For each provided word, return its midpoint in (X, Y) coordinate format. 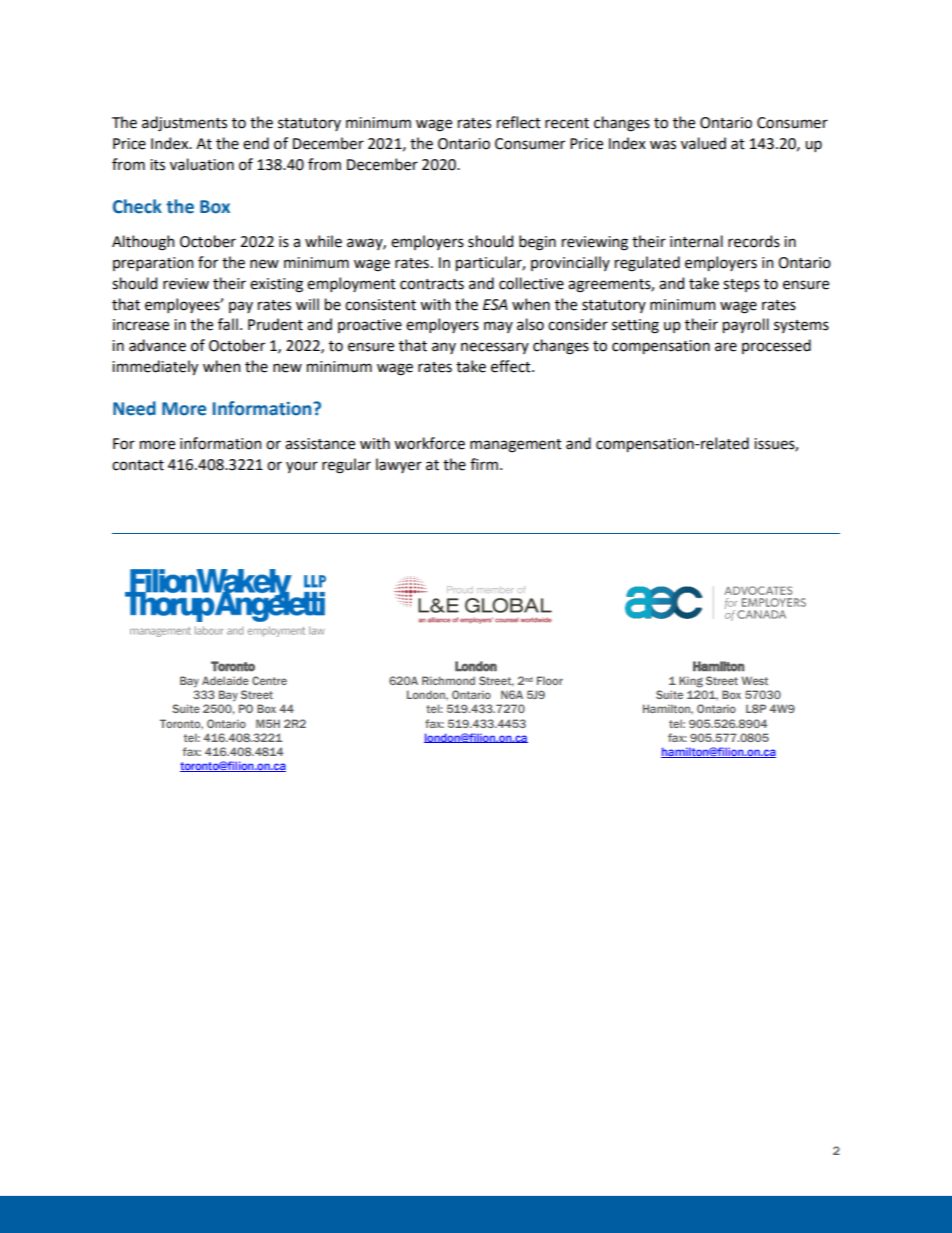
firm (485, 464)
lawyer (399, 465)
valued (703, 143)
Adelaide (225, 680)
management (516, 446)
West (754, 680)
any (444, 348)
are (726, 347)
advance (157, 345)
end (256, 143)
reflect (519, 122)
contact (138, 465)
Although (143, 243)
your (302, 467)
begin (537, 243)
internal (696, 241)
